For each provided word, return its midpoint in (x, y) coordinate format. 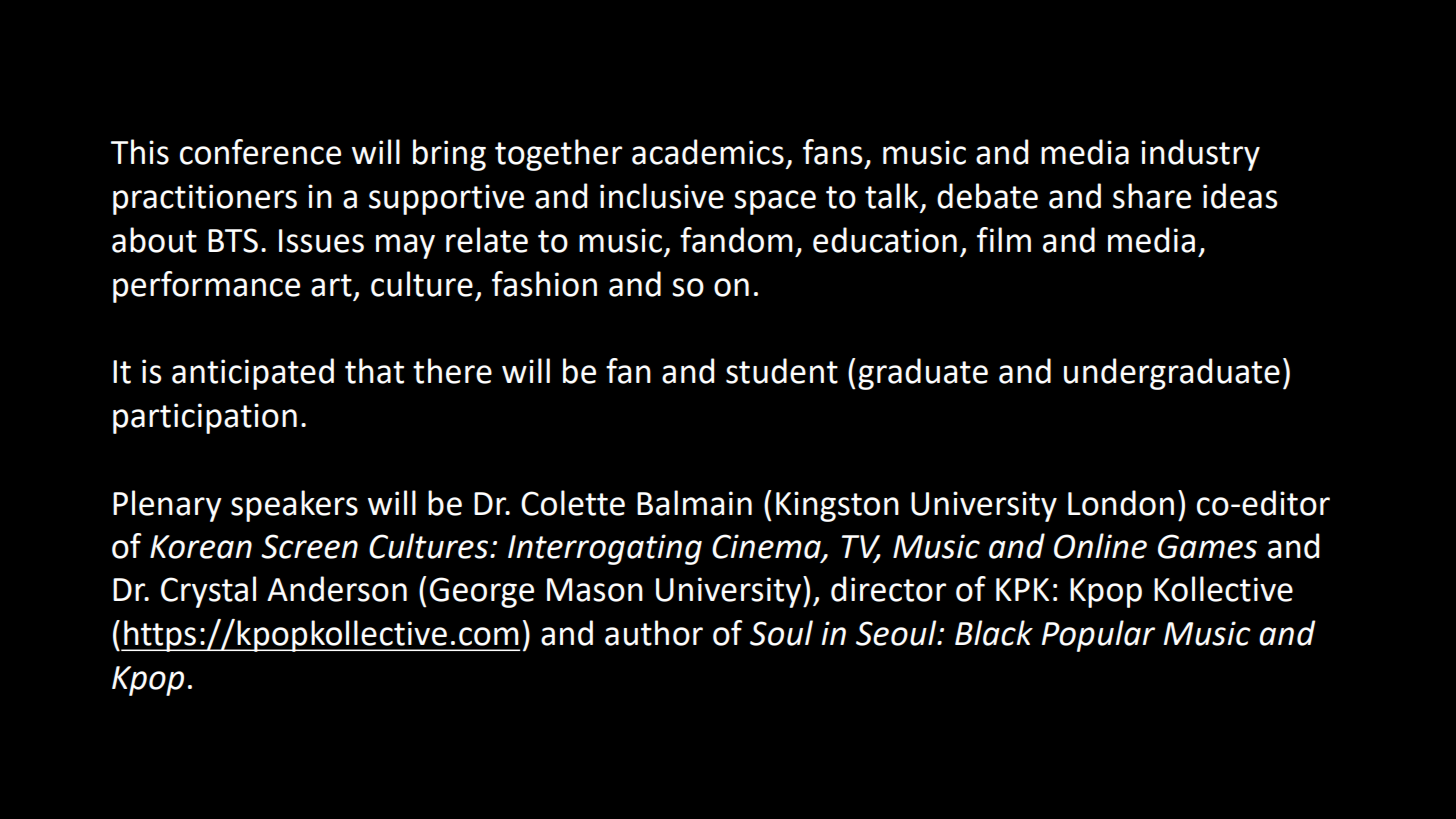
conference (260, 152)
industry (1200, 155)
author (654, 633)
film (1004, 239)
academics (708, 152)
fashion (544, 284)
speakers (294, 506)
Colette (573, 503)
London (1121, 503)
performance (206, 287)
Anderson (337, 589)
